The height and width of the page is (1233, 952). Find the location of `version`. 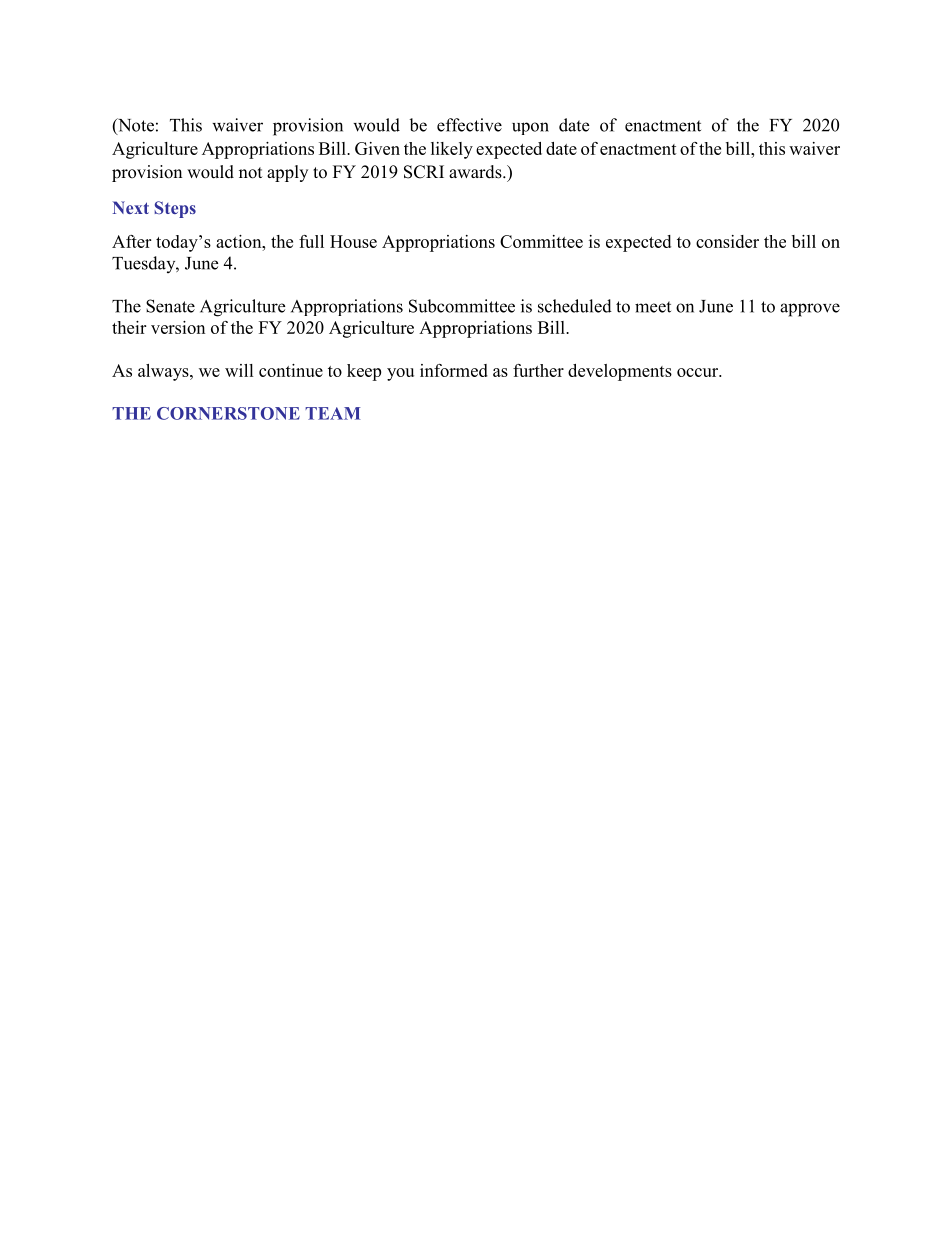

version is located at coordinates (178, 327).
